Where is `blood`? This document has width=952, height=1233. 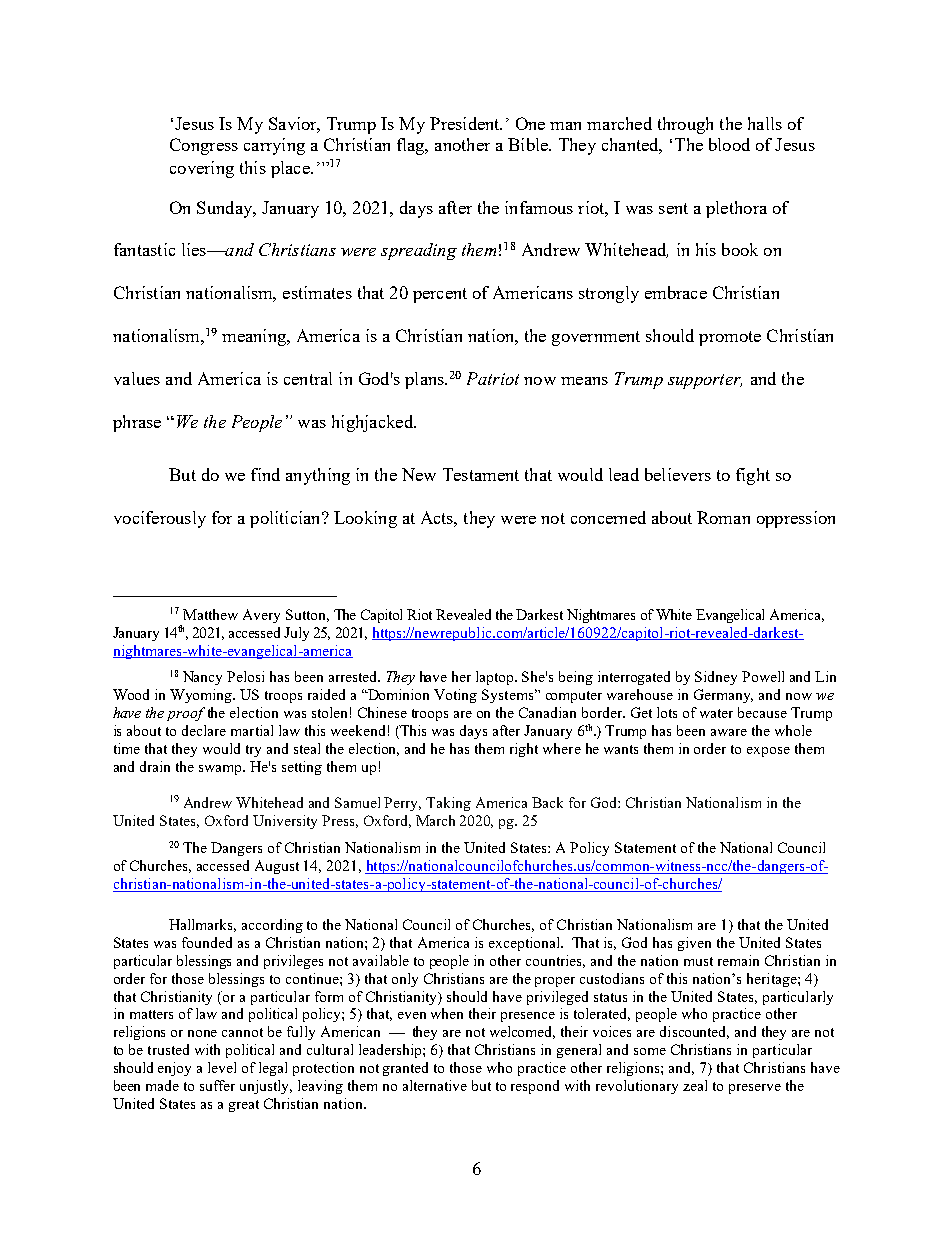
blood is located at coordinates (729, 144).
